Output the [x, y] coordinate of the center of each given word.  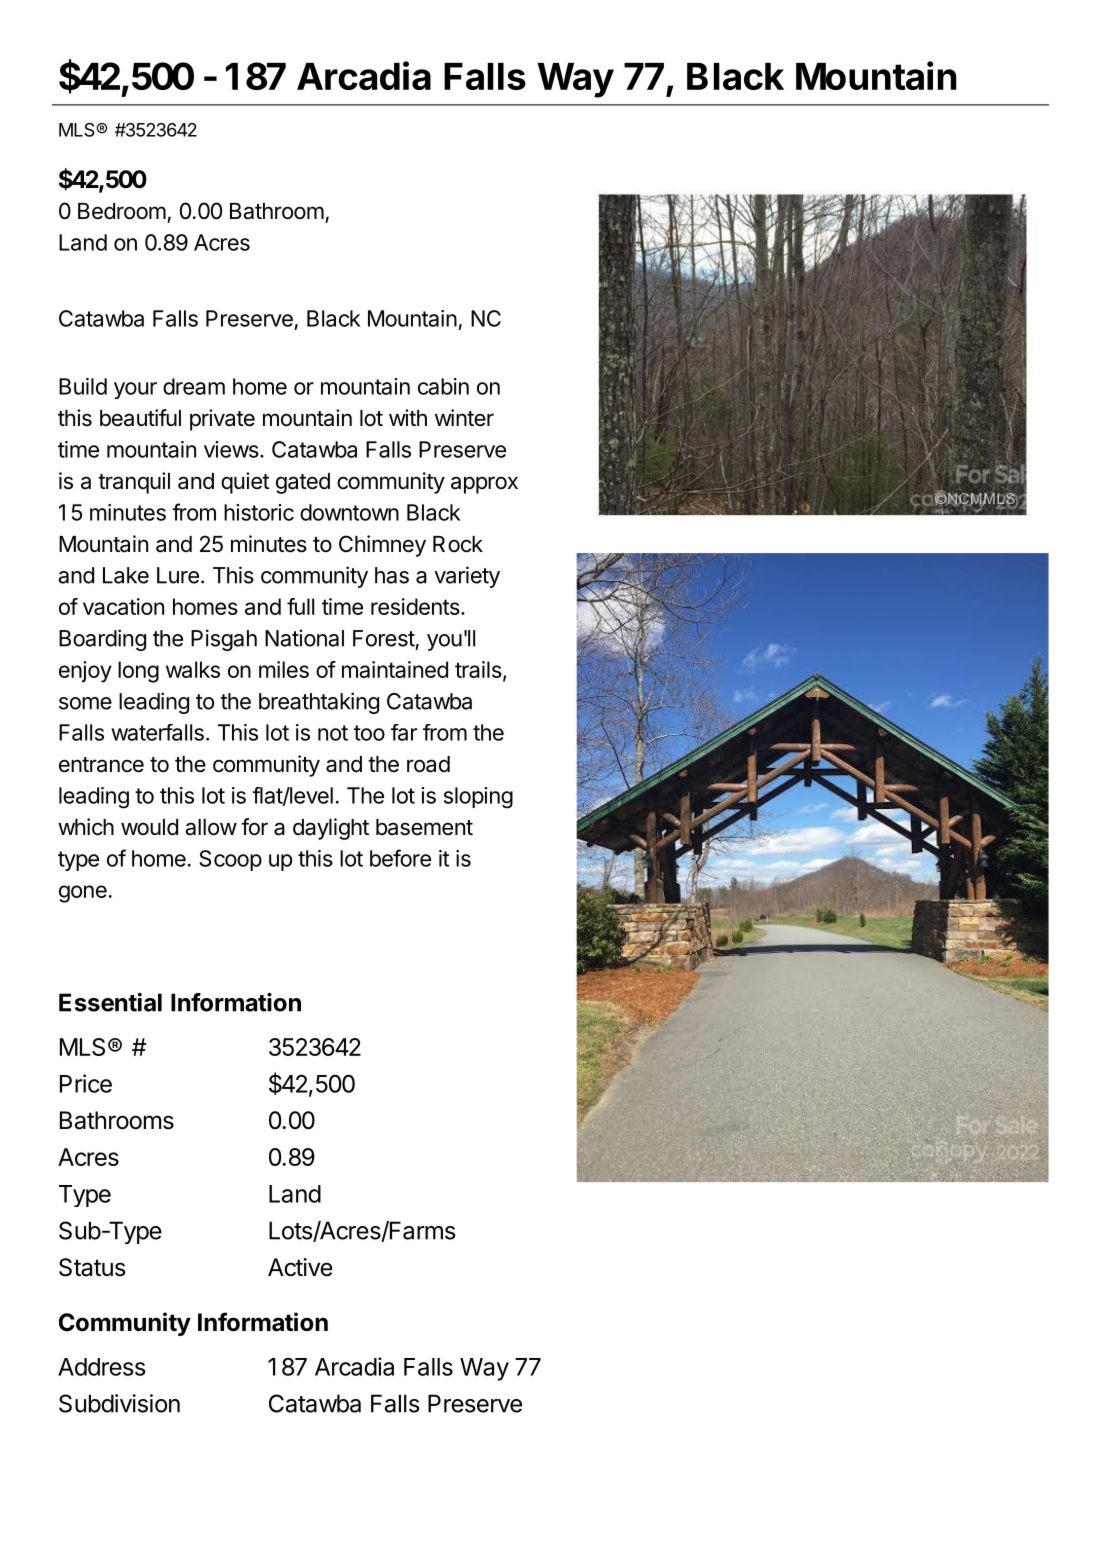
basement [424, 827]
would [149, 827]
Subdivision [119, 1403]
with [408, 417]
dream [194, 386]
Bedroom [122, 211]
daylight [331, 829]
